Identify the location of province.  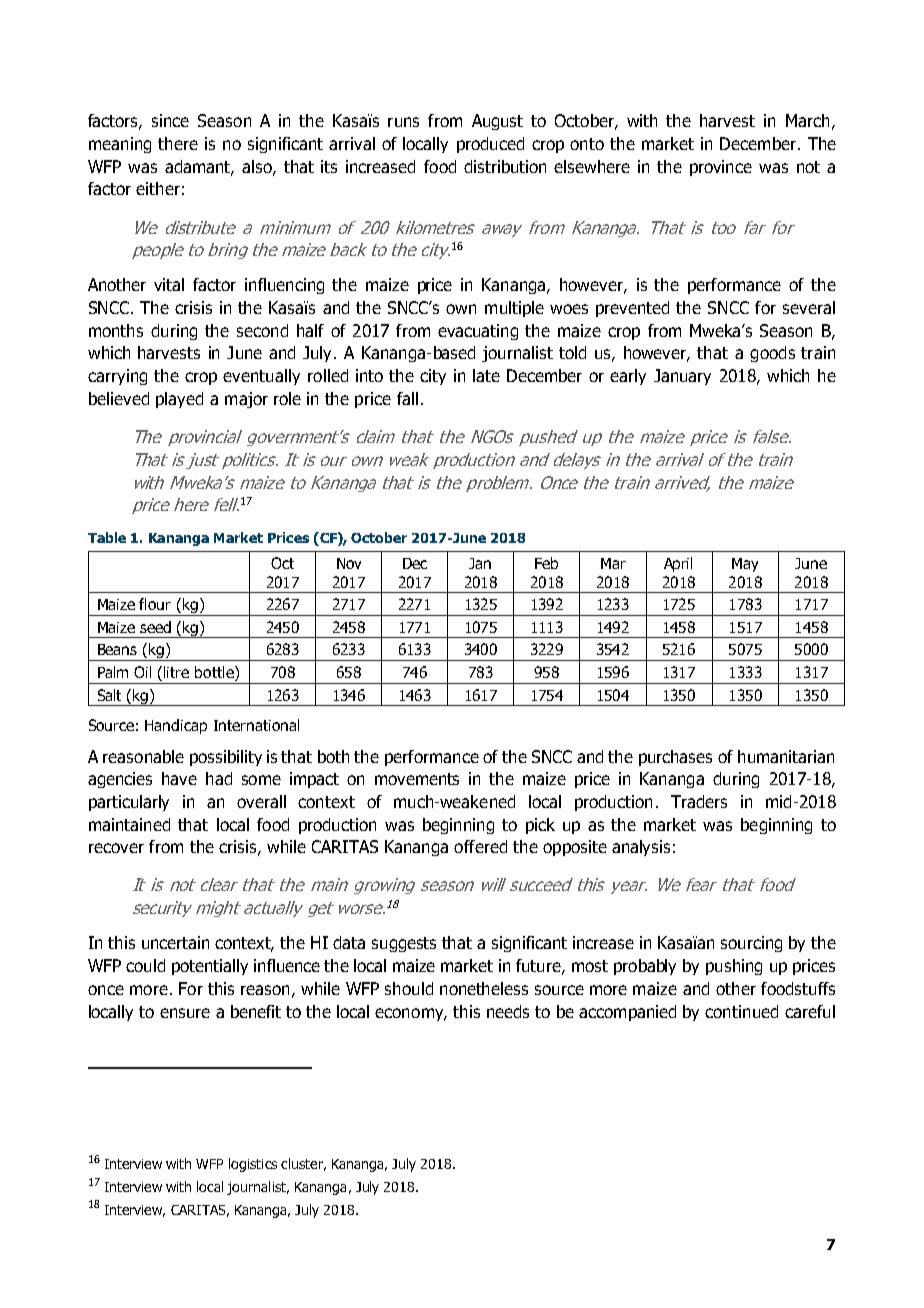
(721, 168).
